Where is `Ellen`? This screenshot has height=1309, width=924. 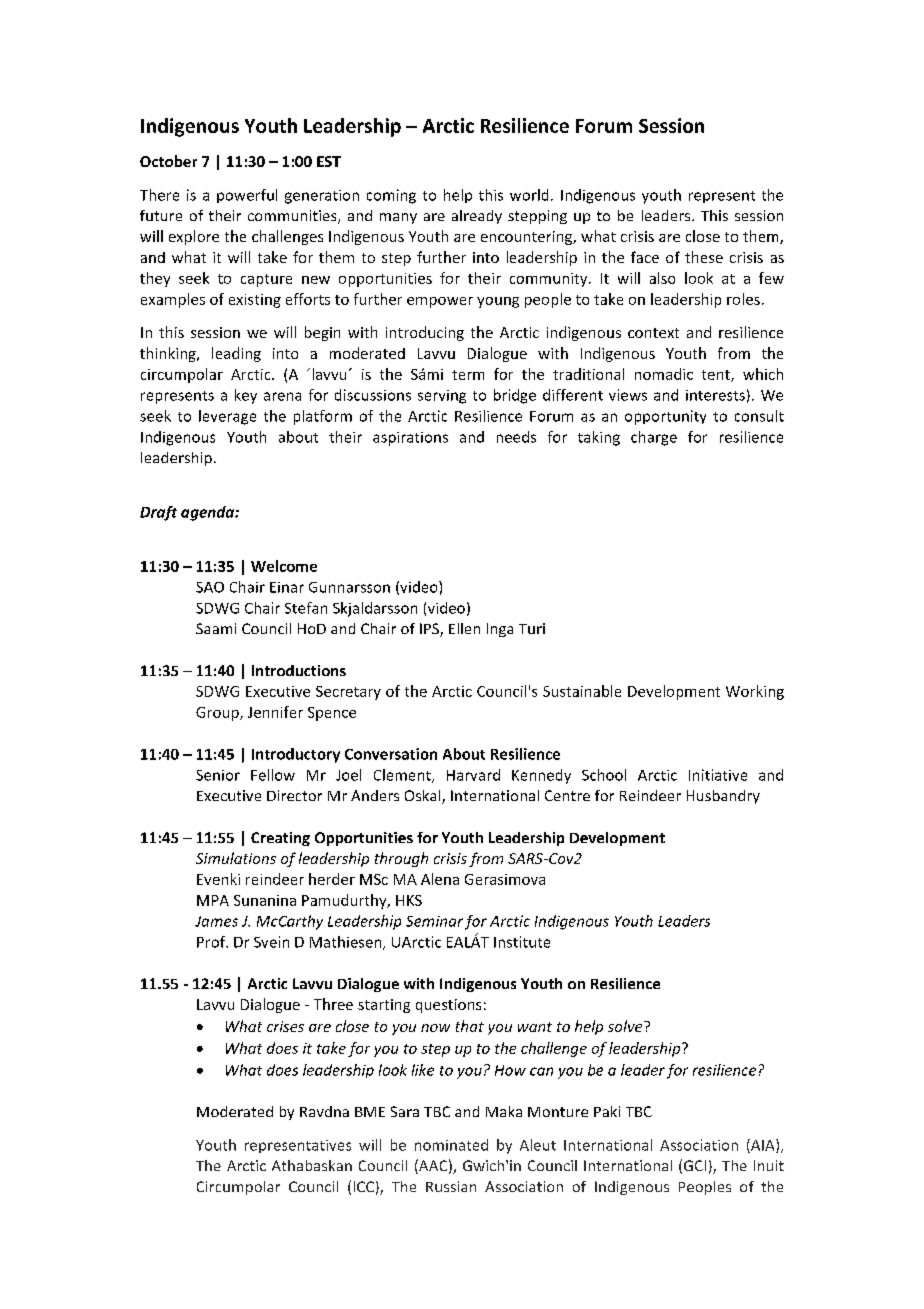 Ellen is located at coordinates (464, 628).
